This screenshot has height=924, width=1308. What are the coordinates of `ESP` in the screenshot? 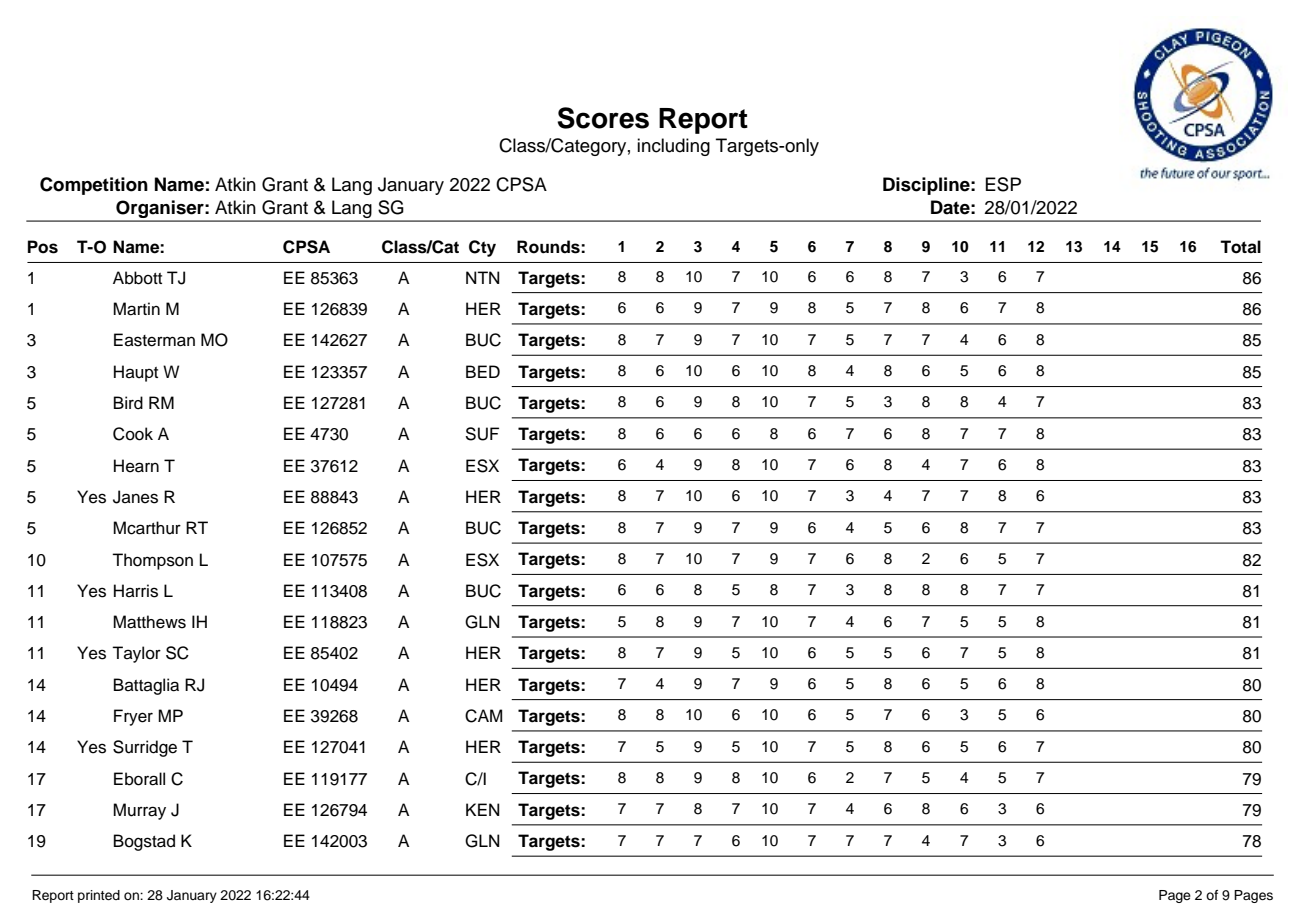 It's located at (1003, 184).
